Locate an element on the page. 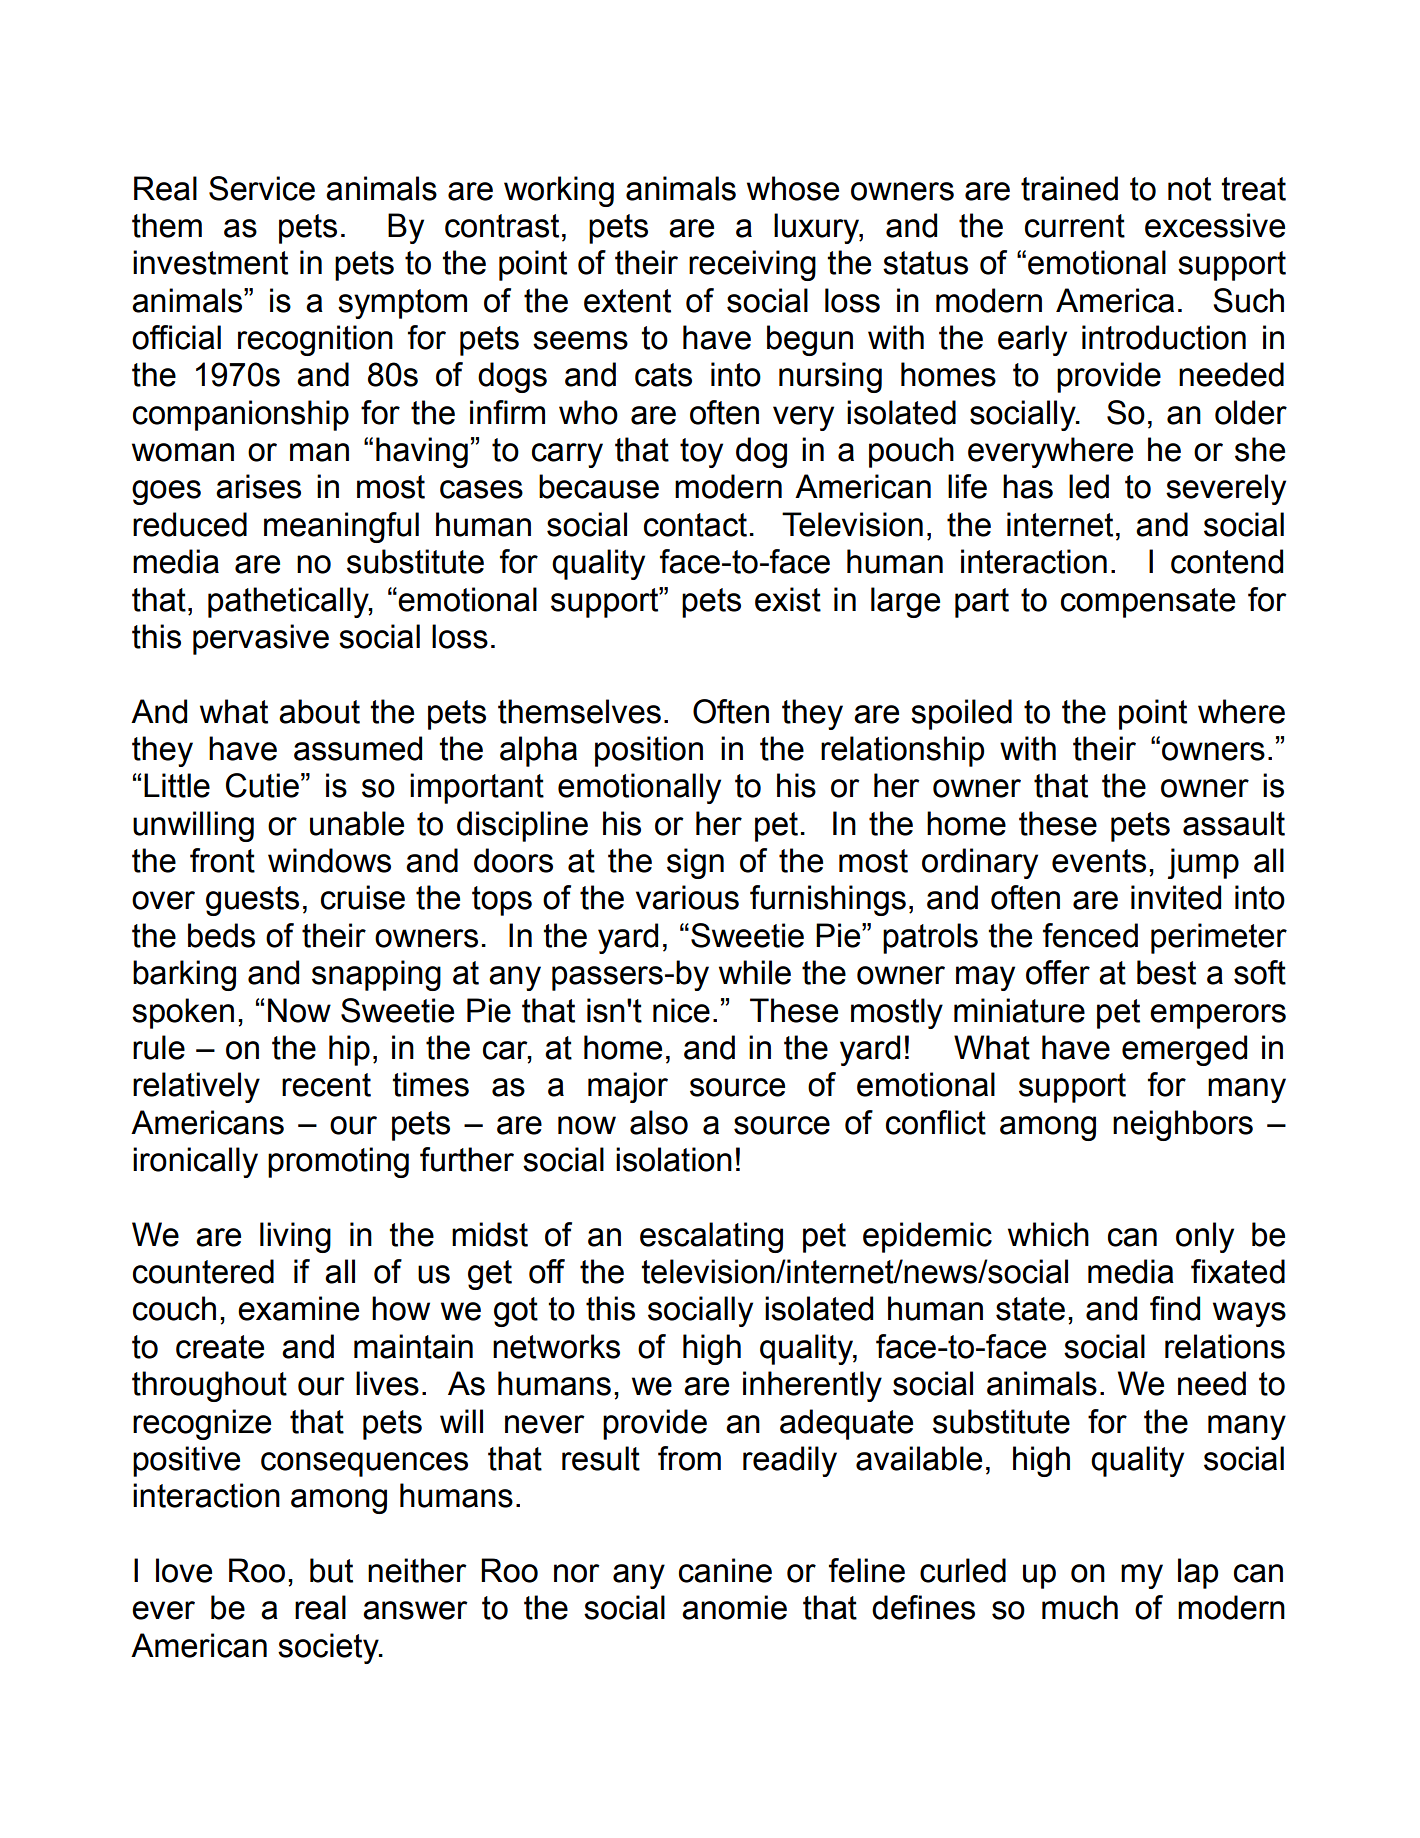 The image size is (1420, 1838). receiving is located at coordinates (752, 265).
